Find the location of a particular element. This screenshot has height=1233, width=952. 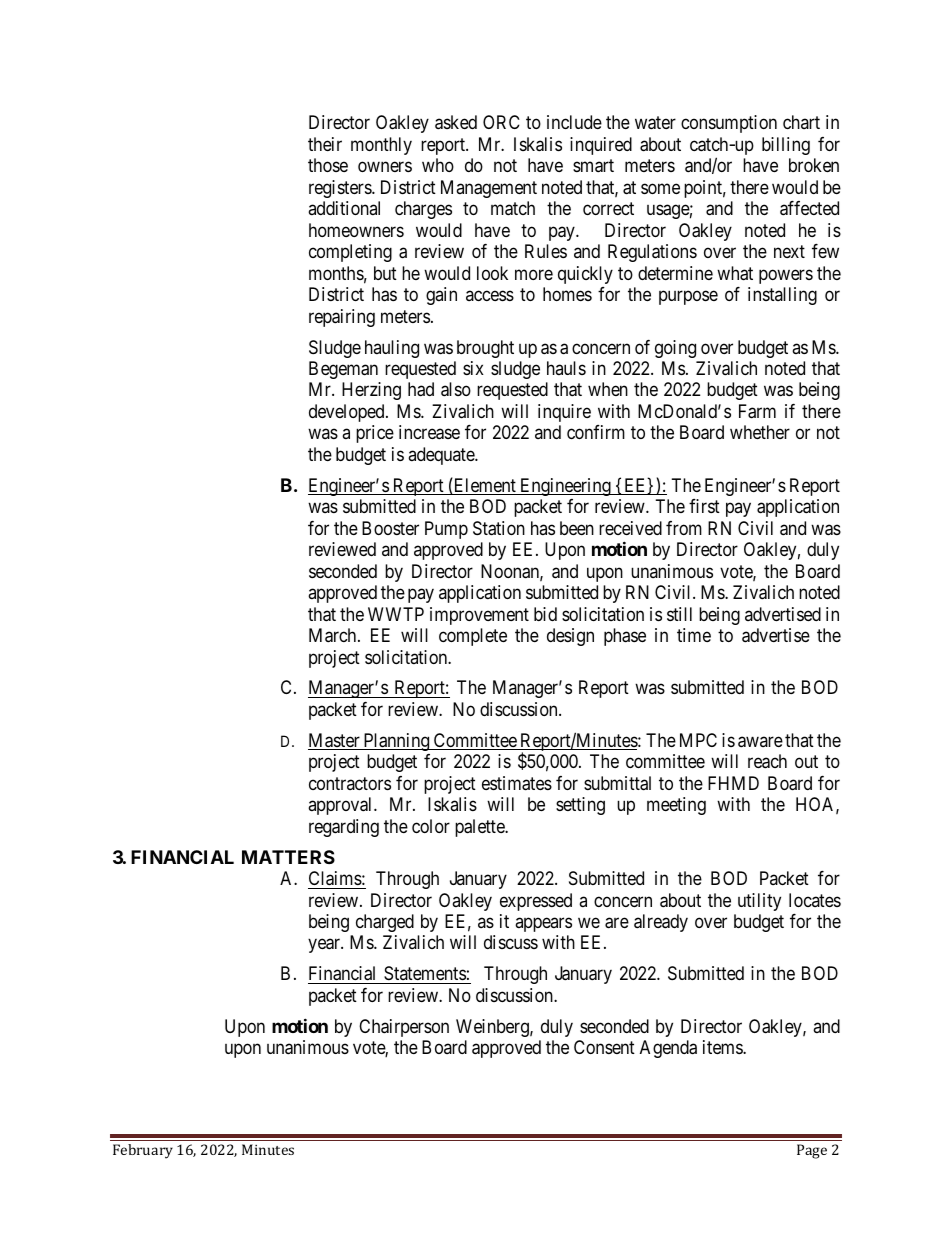

billing is located at coordinates (786, 146).
